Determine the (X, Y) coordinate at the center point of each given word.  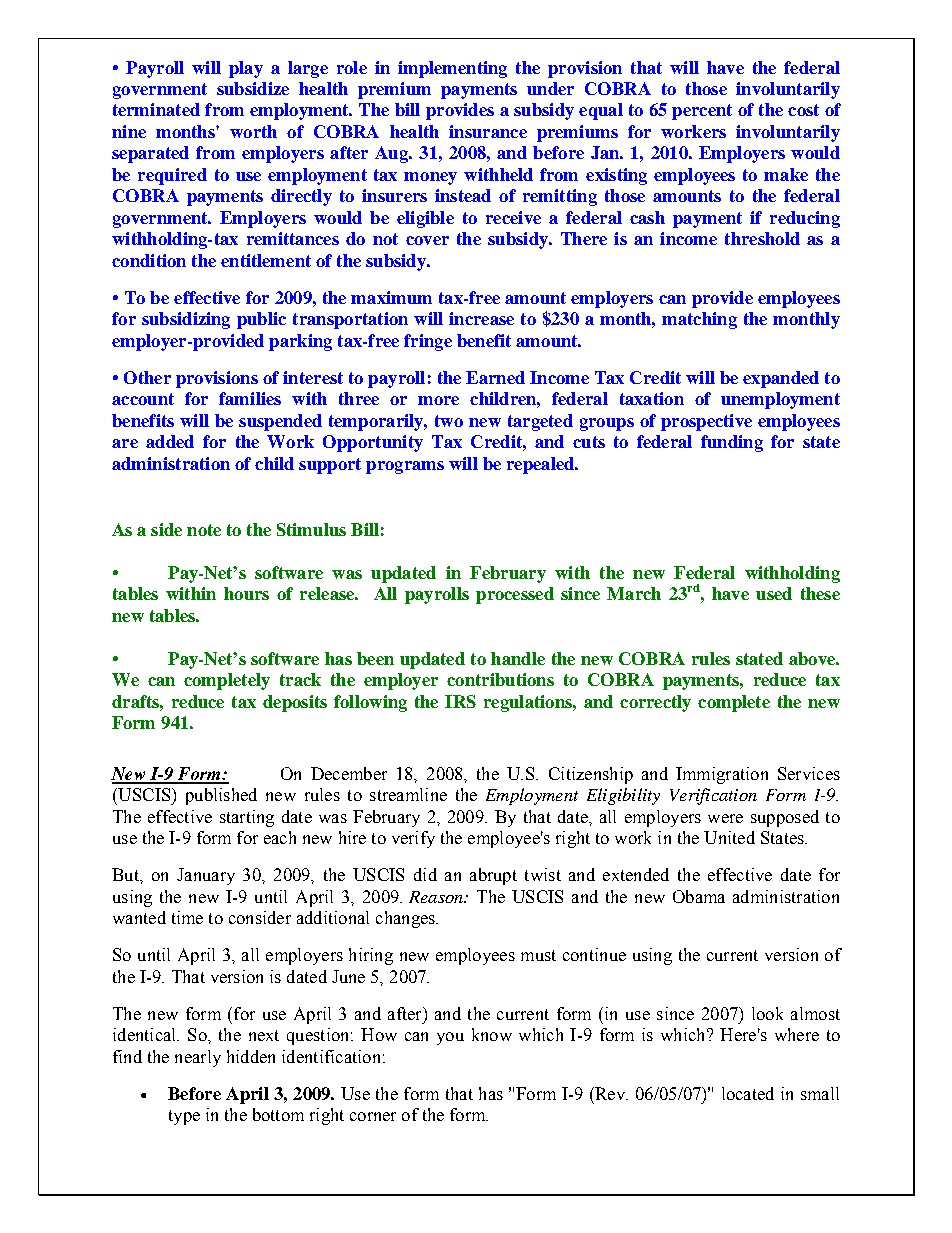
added (170, 441)
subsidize (253, 88)
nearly (198, 1058)
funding (732, 443)
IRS (460, 701)
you (450, 1038)
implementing (452, 69)
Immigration (722, 775)
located (748, 1093)
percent (702, 112)
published (221, 796)
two (449, 421)
